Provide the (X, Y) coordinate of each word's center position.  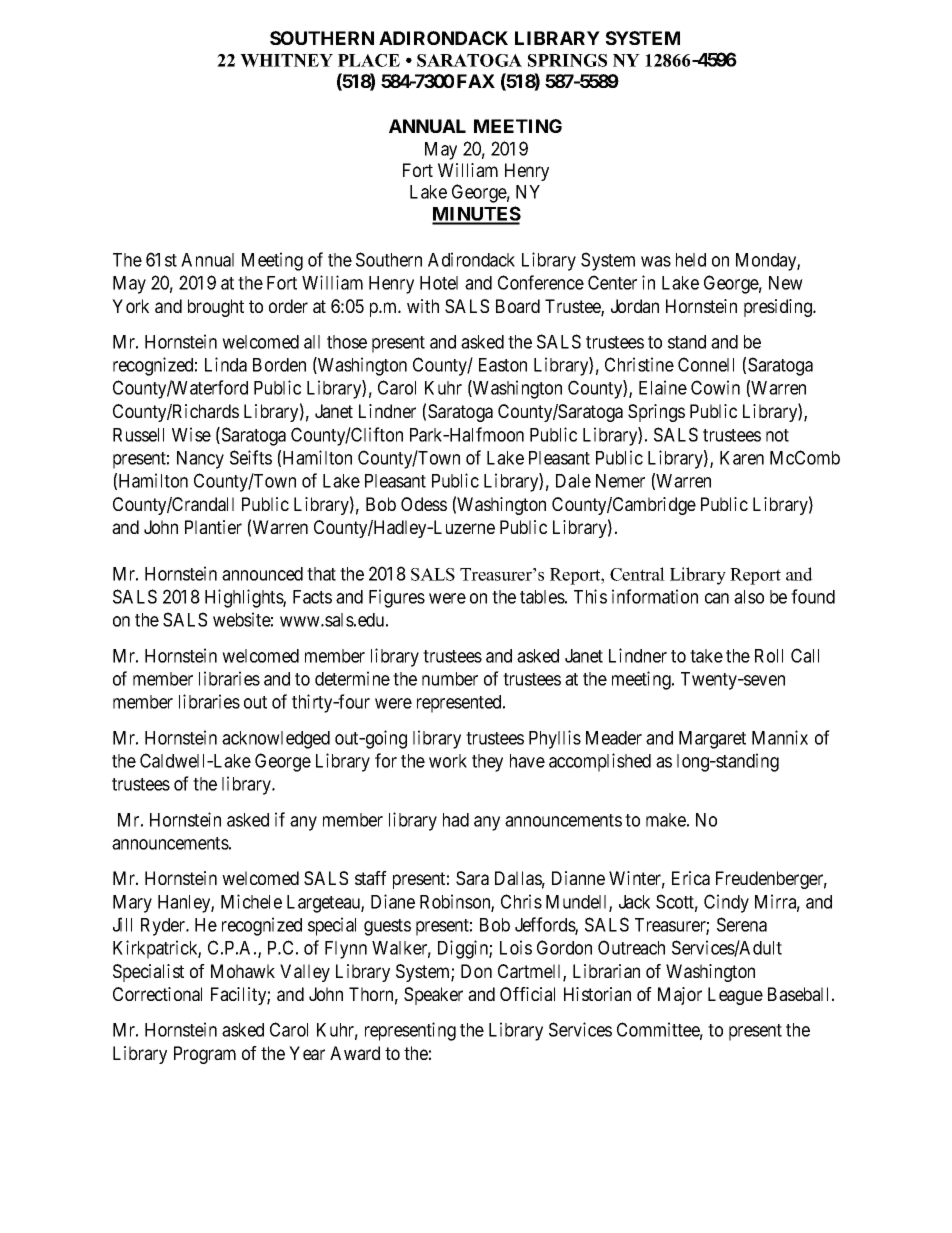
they (487, 763)
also (749, 597)
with (423, 306)
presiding (779, 308)
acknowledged (276, 740)
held (691, 260)
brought (216, 308)
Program (205, 1055)
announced (262, 574)
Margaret (712, 740)
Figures (397, 598)
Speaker (433, 996)
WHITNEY (286, 60)
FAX (476, 81)
